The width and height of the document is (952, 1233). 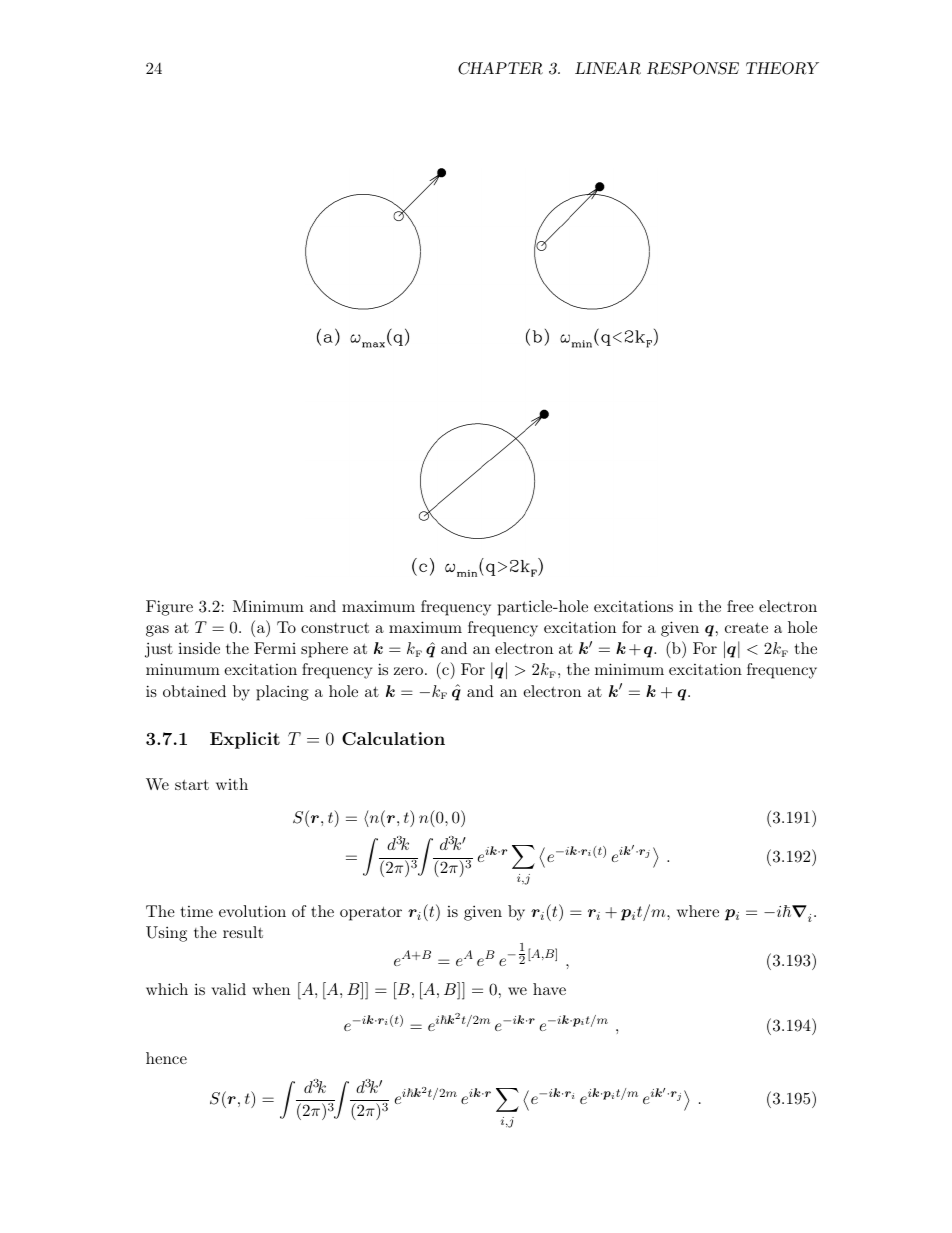 I want to click on LINEAR, so click(x=608, y=68).
